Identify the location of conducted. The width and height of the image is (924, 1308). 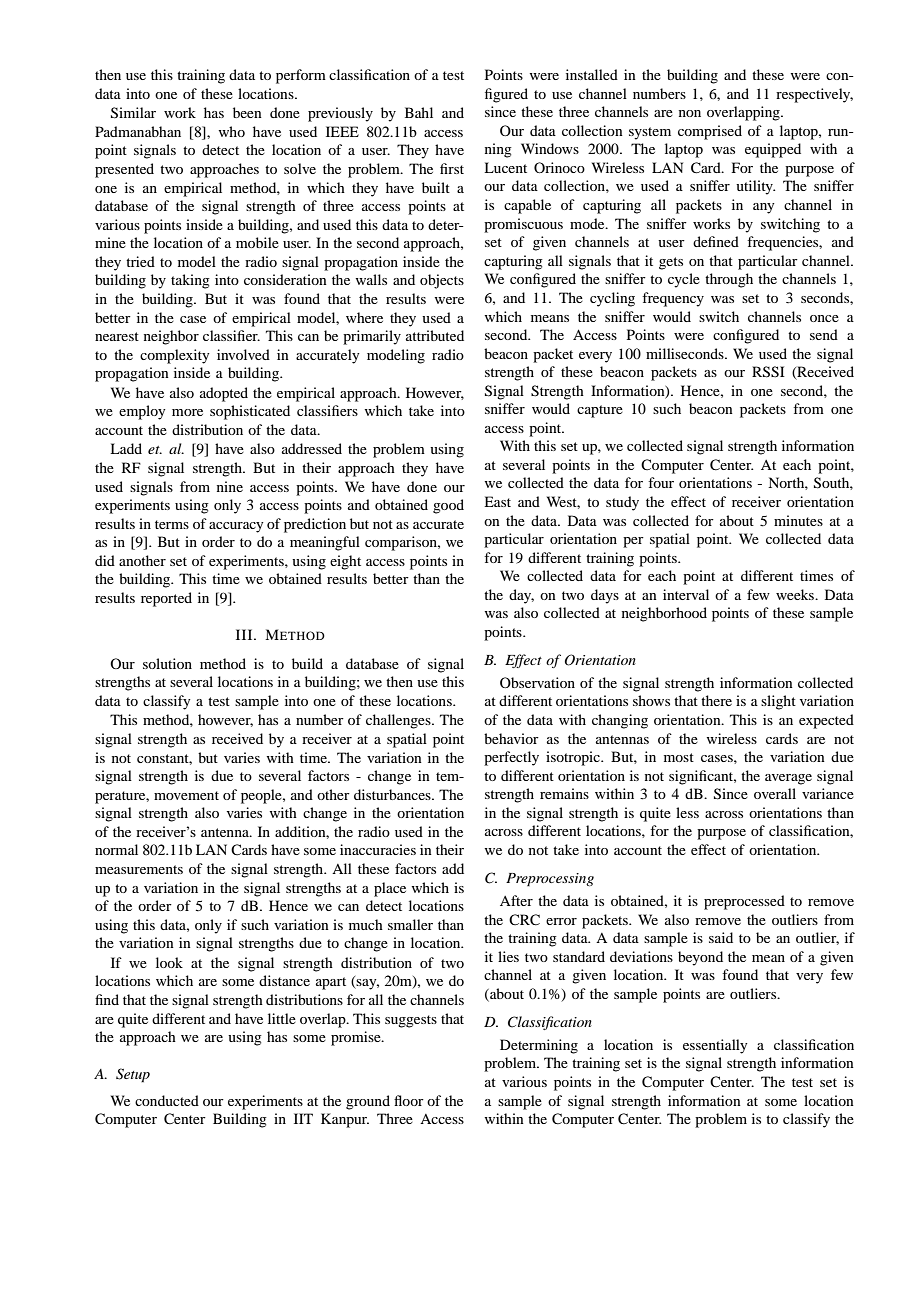
(167, 1100).
